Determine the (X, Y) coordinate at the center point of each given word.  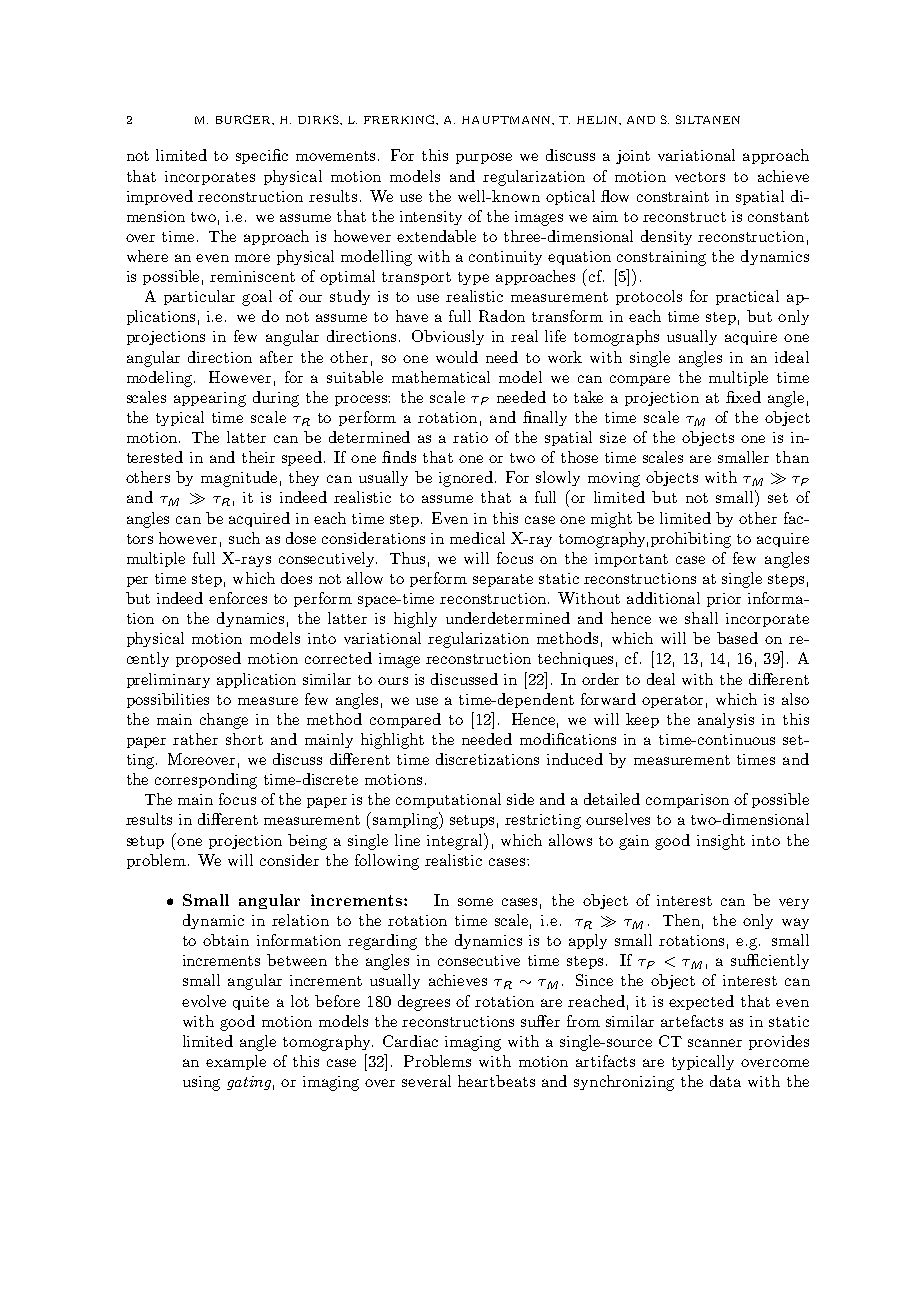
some (475, 902)
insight (721, 842)
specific (262, 156)
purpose (484, 158)
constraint (673, 196)
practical (747, 297)
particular (199, 297)
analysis (726, 720)
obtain (226, 940)
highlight (392, 741)
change (224, 721)
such (244, 538)
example (236, 1062)
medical (477, 538)
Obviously (448, 337)
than (792, 457)
